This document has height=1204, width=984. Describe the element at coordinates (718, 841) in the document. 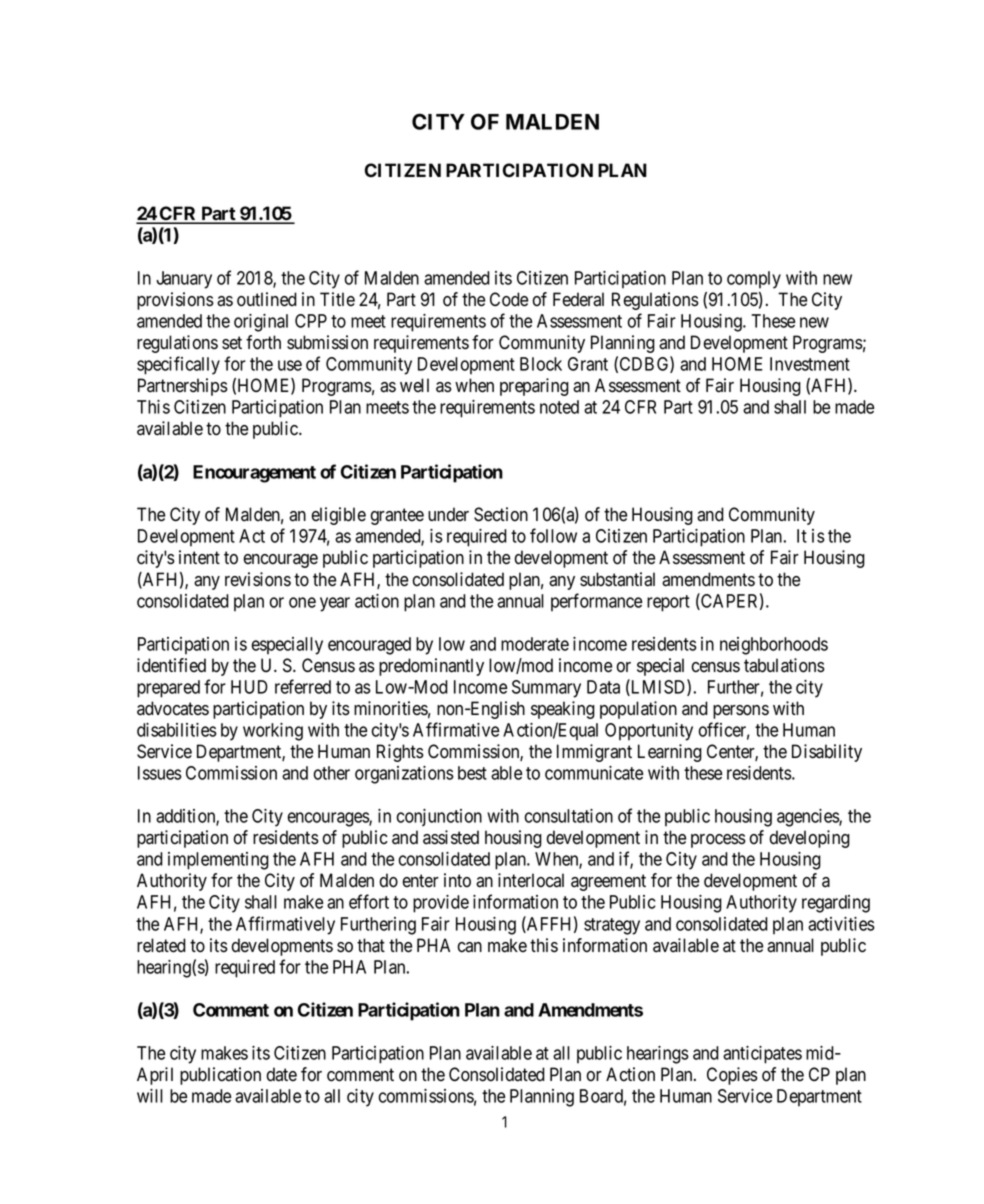

I see `process` at that location.
